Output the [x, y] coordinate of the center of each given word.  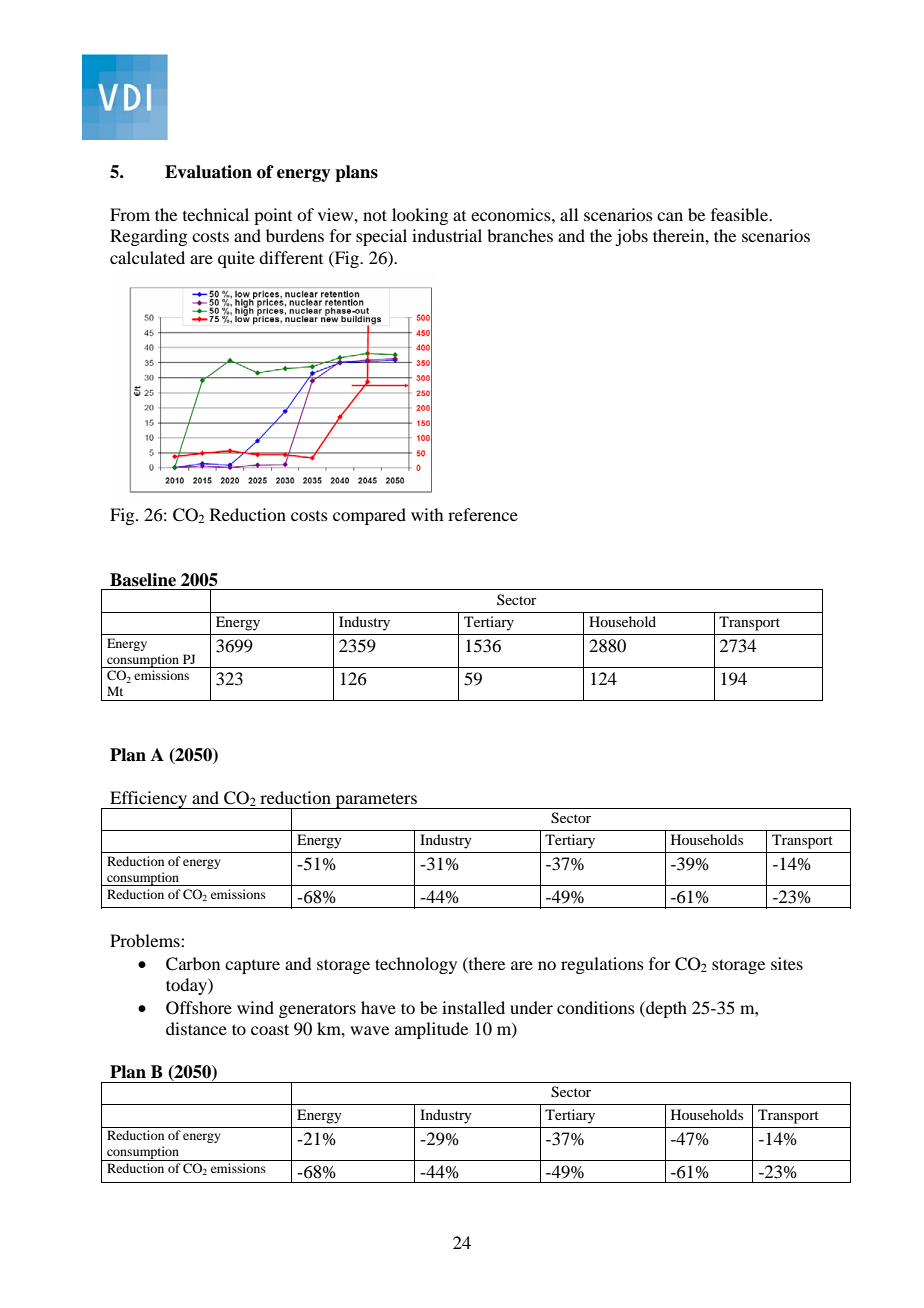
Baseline [143, 580]
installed [473, 1007]
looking [420, 216]
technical [216, 214]
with [427, 514]
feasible [741, 214]
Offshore [199, 1008]
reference [483, 514]
